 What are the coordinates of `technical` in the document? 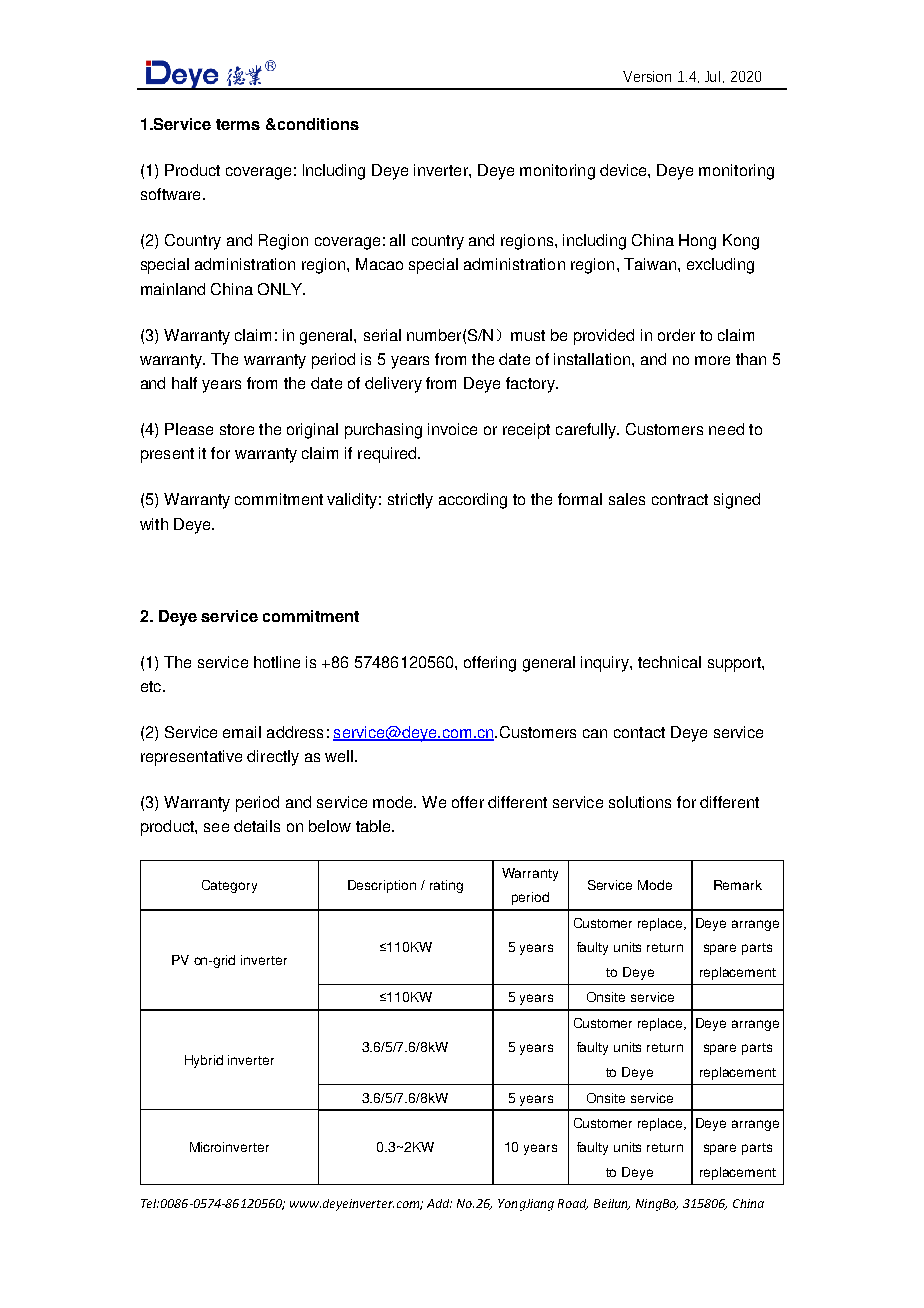 It's located at (669, 662).
